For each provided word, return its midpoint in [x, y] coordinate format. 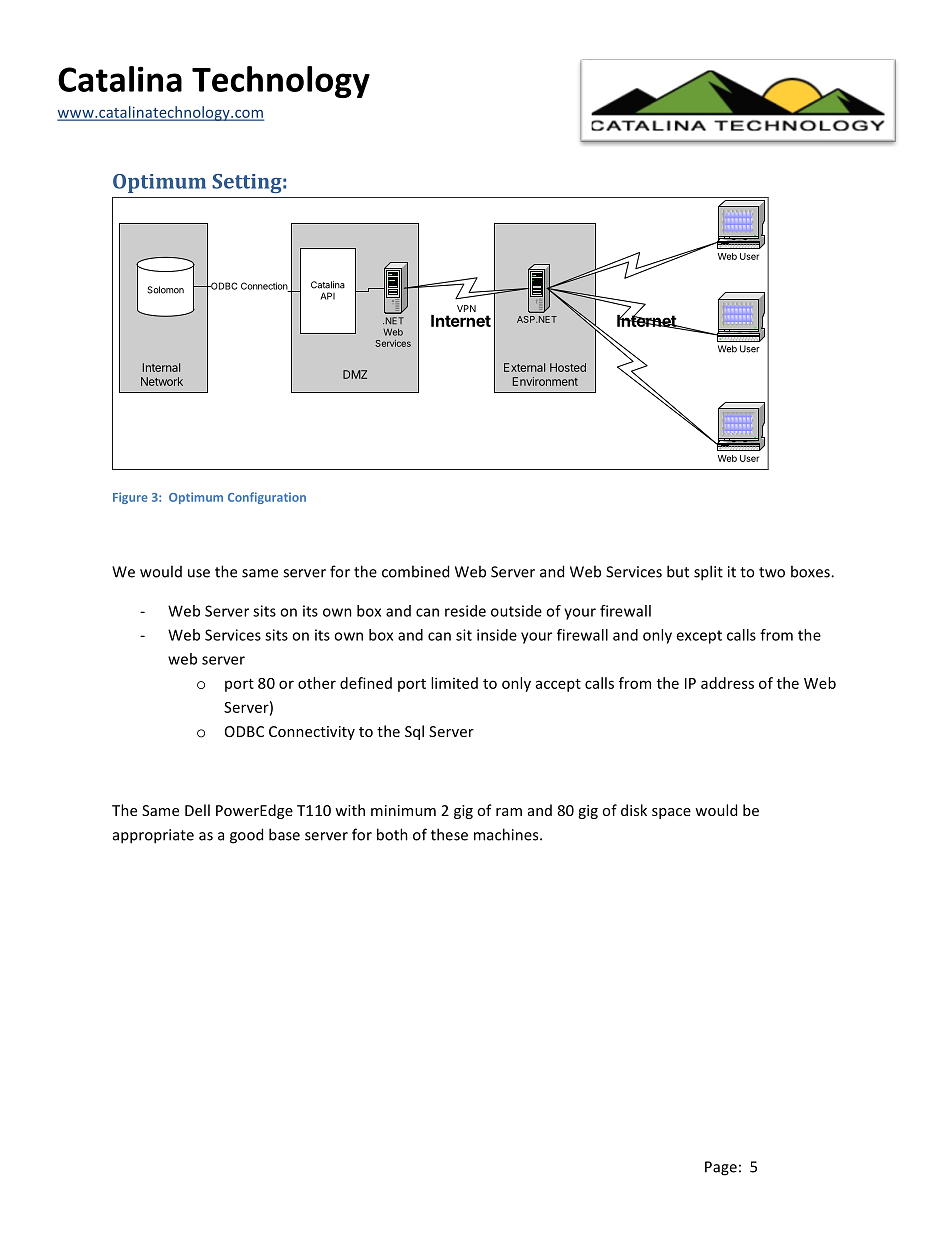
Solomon [165, 290]
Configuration [267, 498]
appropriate [153, 836]
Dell [197, 810]
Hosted [568, 367]
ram [509, 812]
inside [497, 635]
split [708, 573]
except [699, 637]
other [317, 683]
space [671, 813]
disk [634, 810]
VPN [466, 308]
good [246, 836]
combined [415, 571]
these [449, 834]
